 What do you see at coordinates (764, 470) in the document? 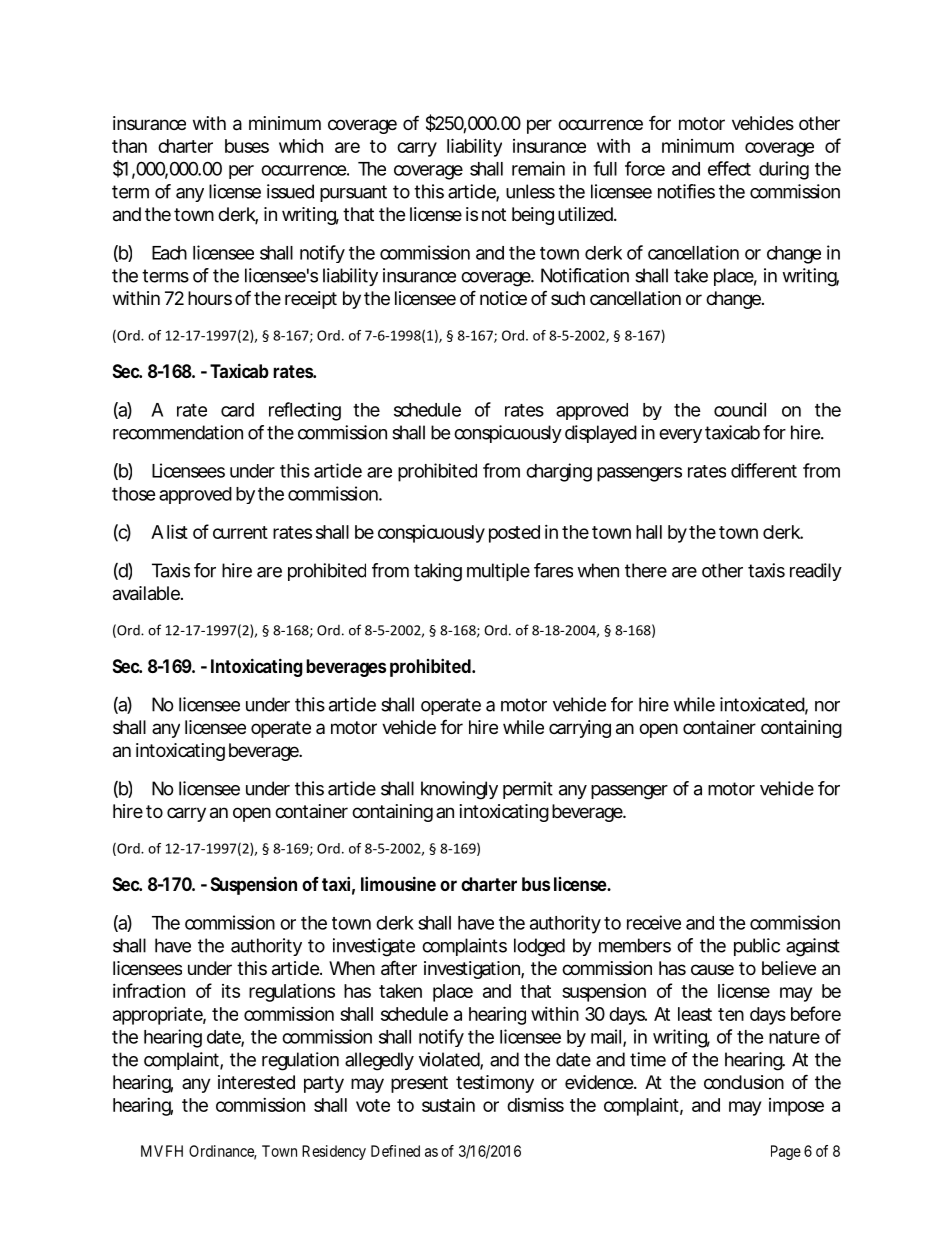
I see `different` at bounding box center [764, 470].
